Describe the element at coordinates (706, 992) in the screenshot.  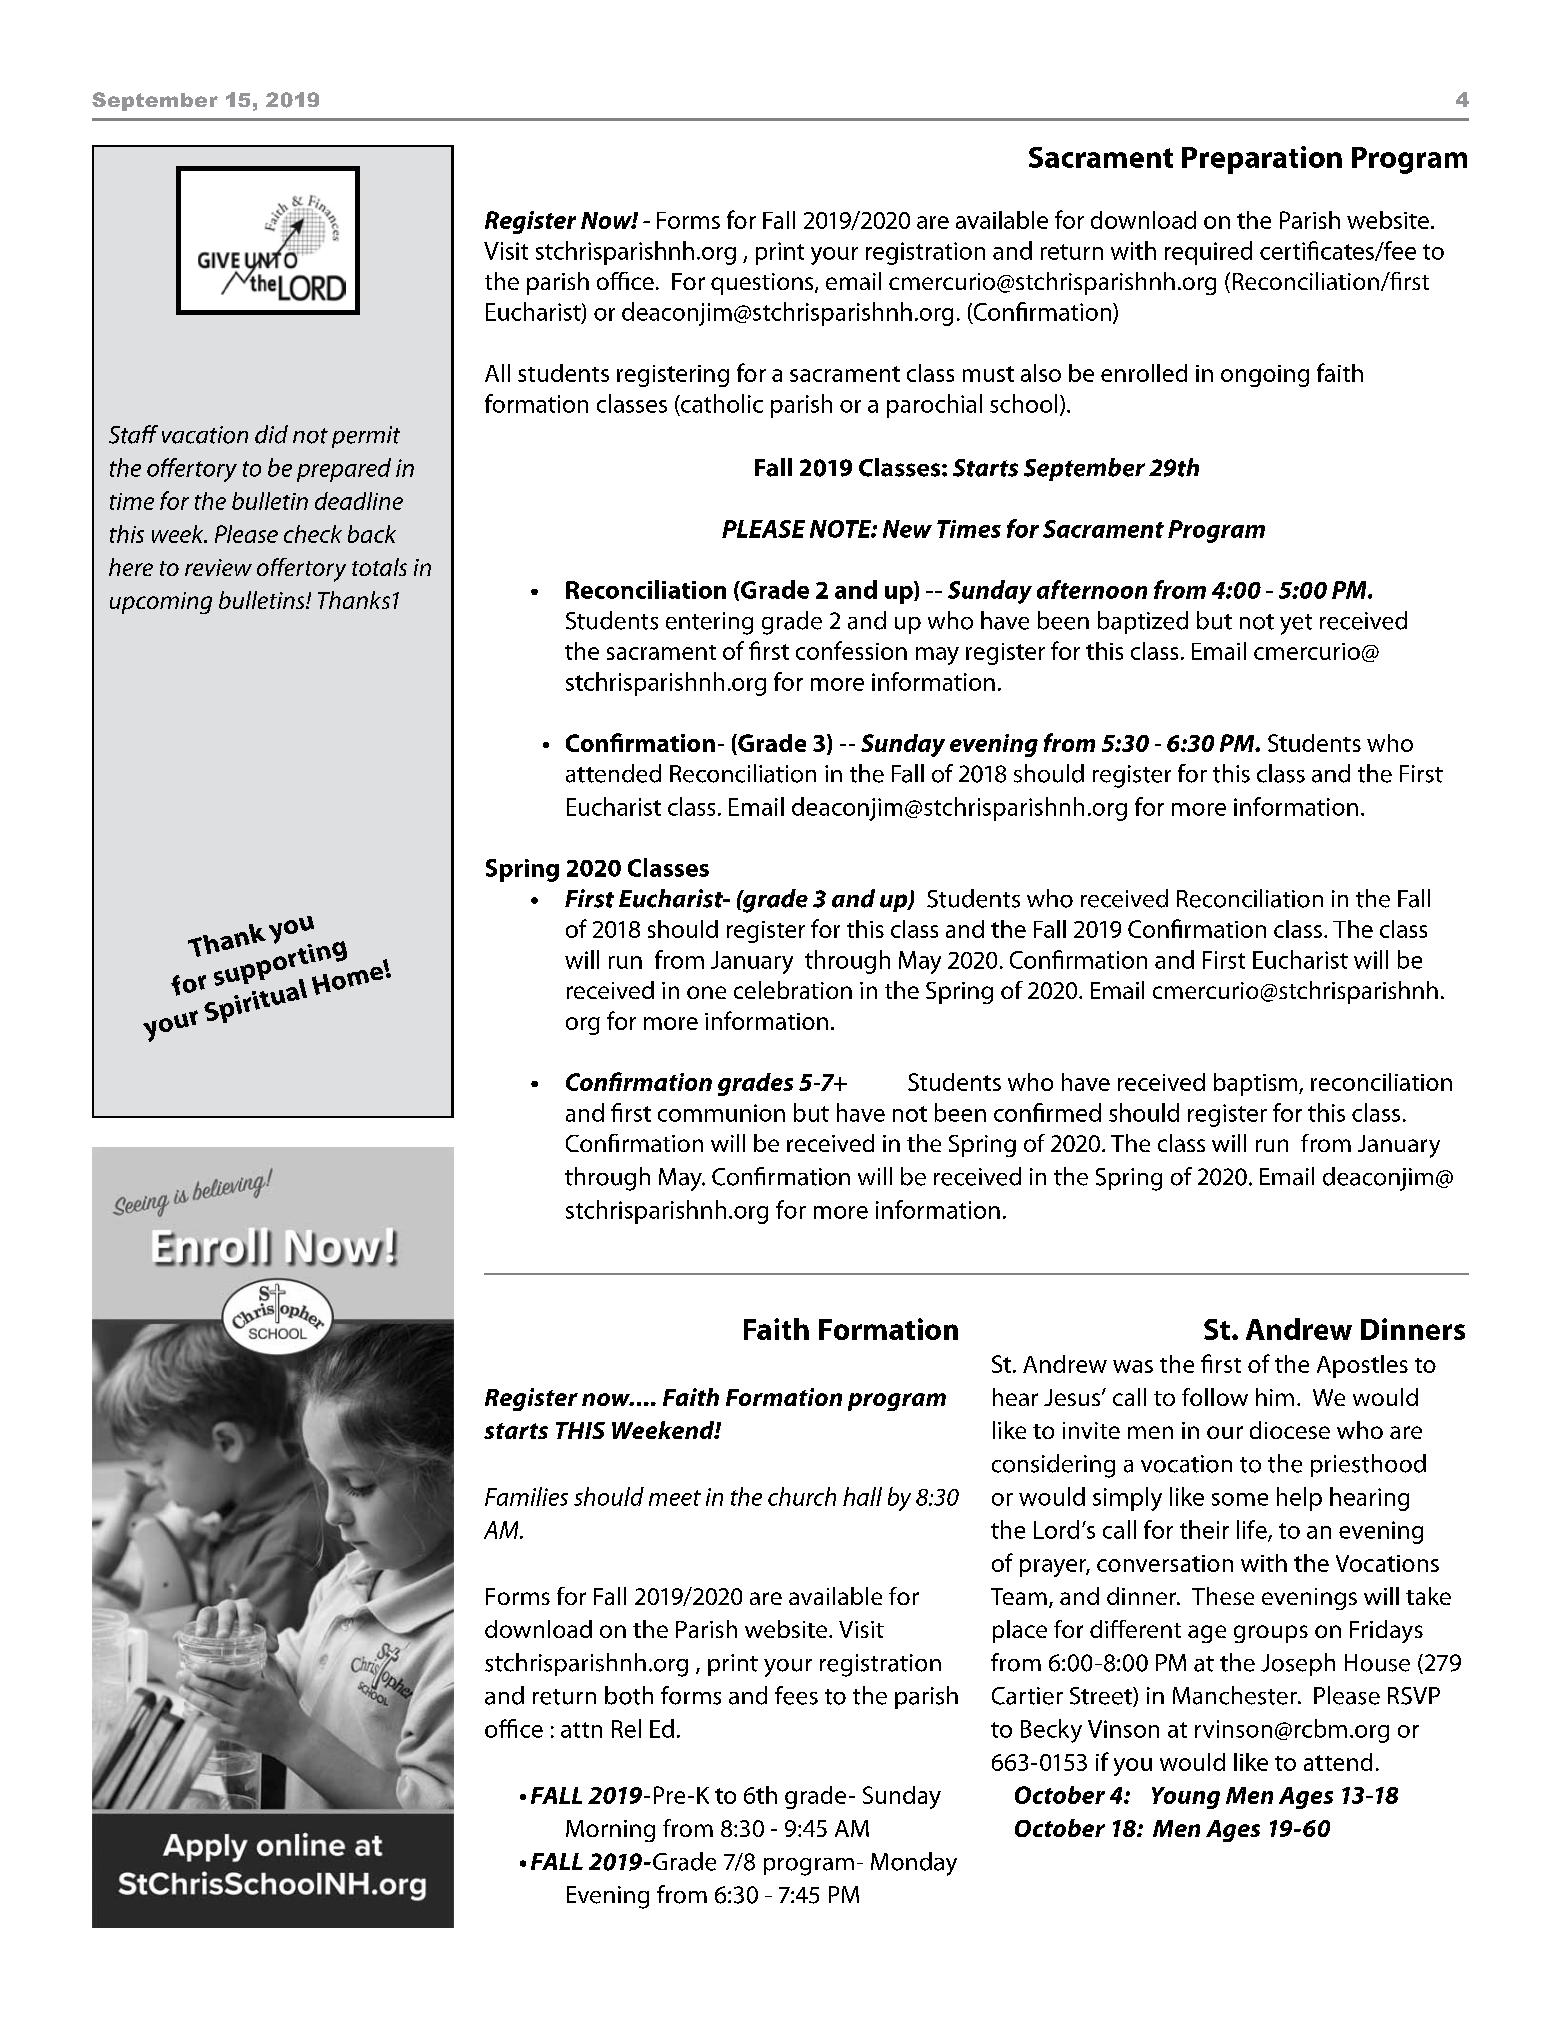
I see `one` at that location.
